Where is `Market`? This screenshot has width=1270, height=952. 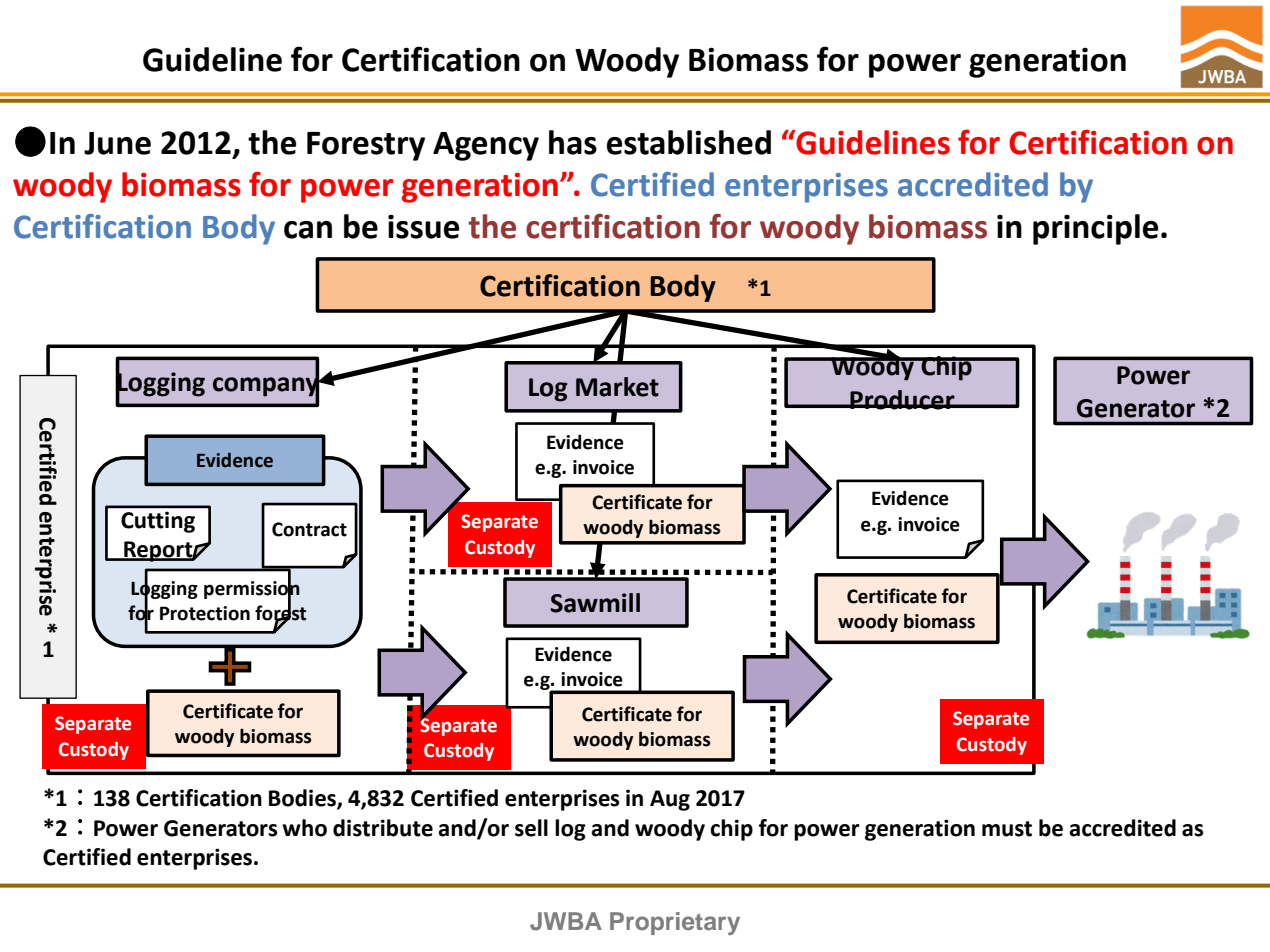 Market is located at coordinates (617, 387).
